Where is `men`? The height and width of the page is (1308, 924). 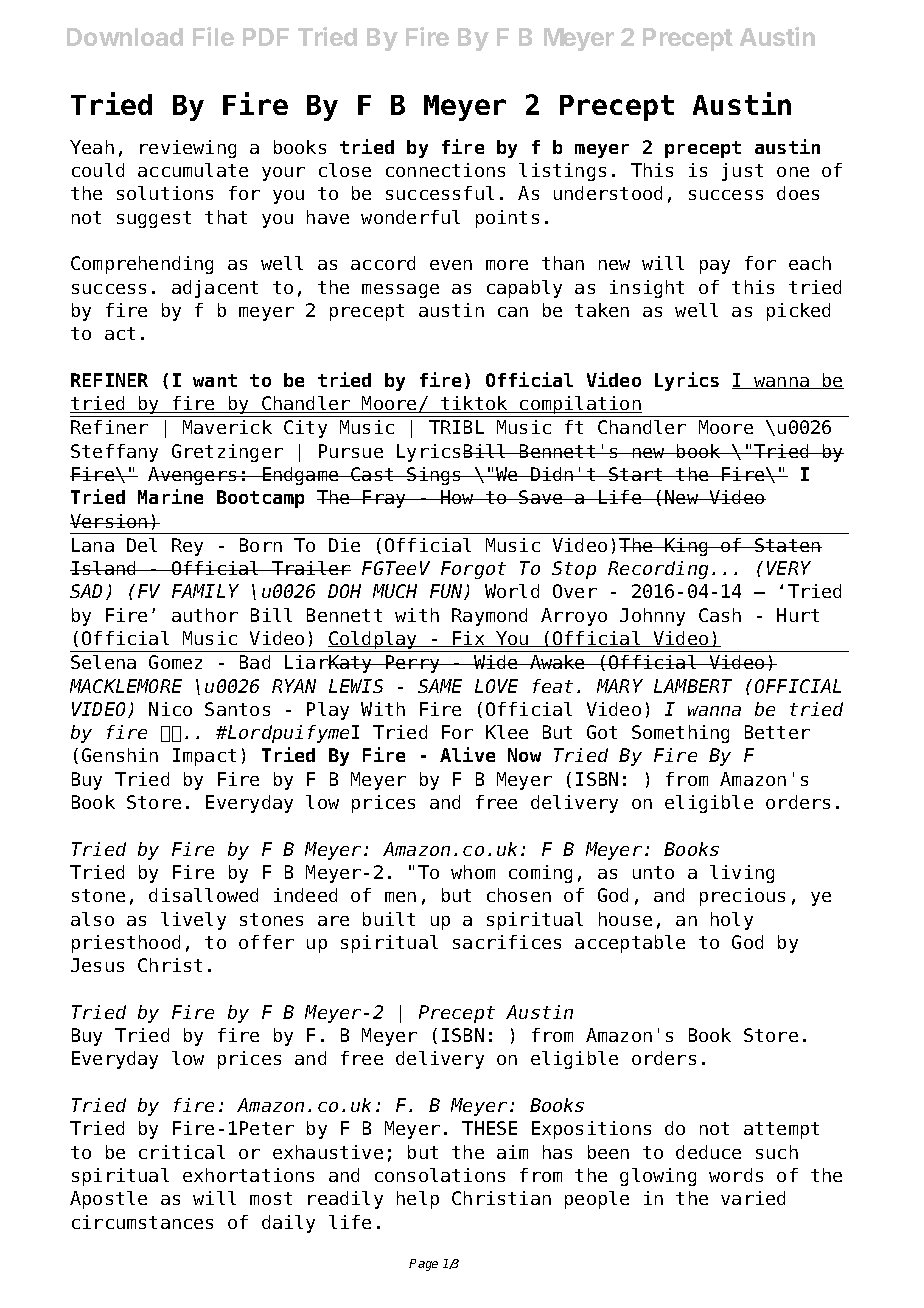 men is located at coordinates (400, 897).
